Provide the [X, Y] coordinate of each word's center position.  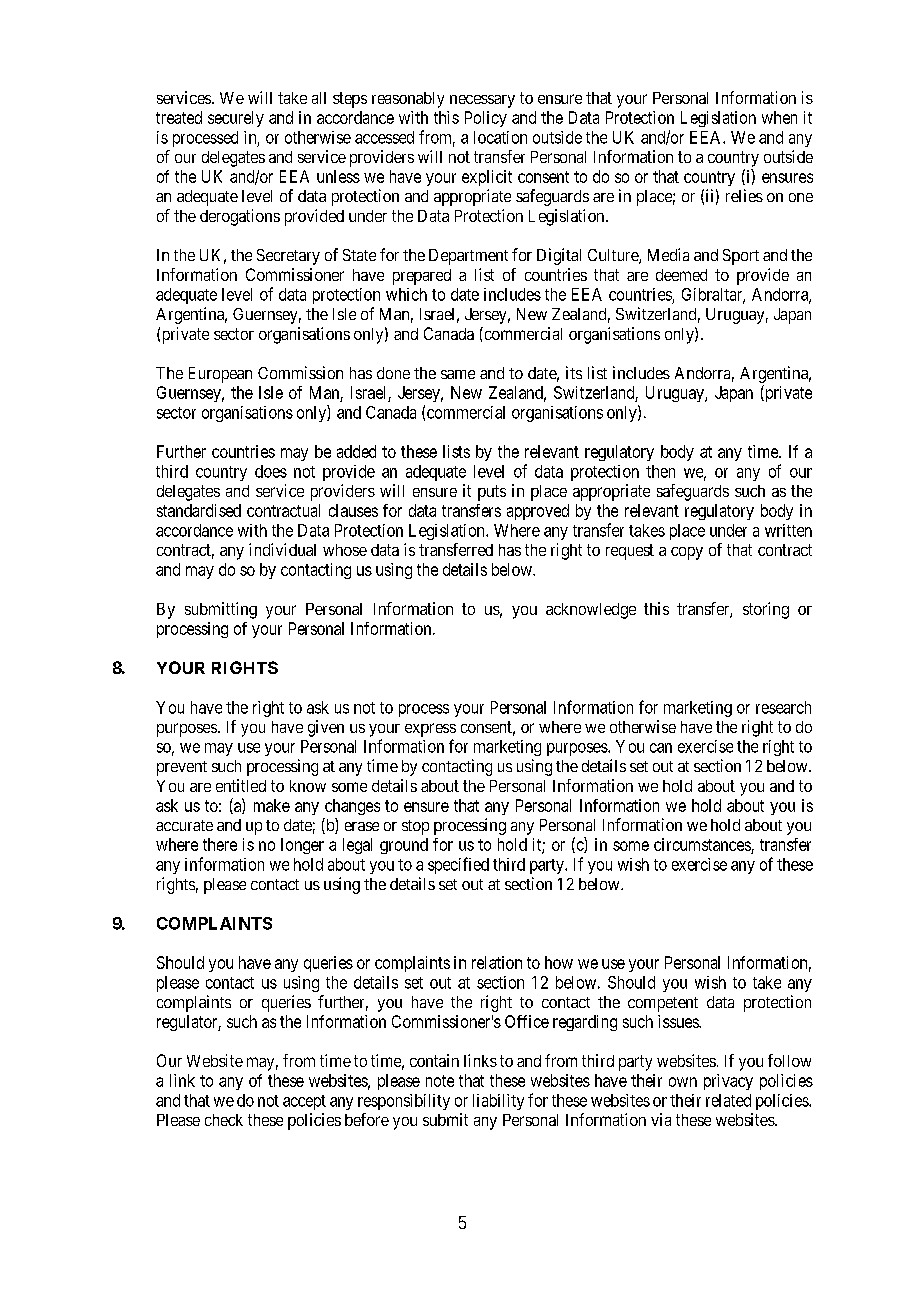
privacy [728, 1082]
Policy [486, 119]
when [779, 117]
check [224, 1120]
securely [236, 119]
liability [498, 1102]
